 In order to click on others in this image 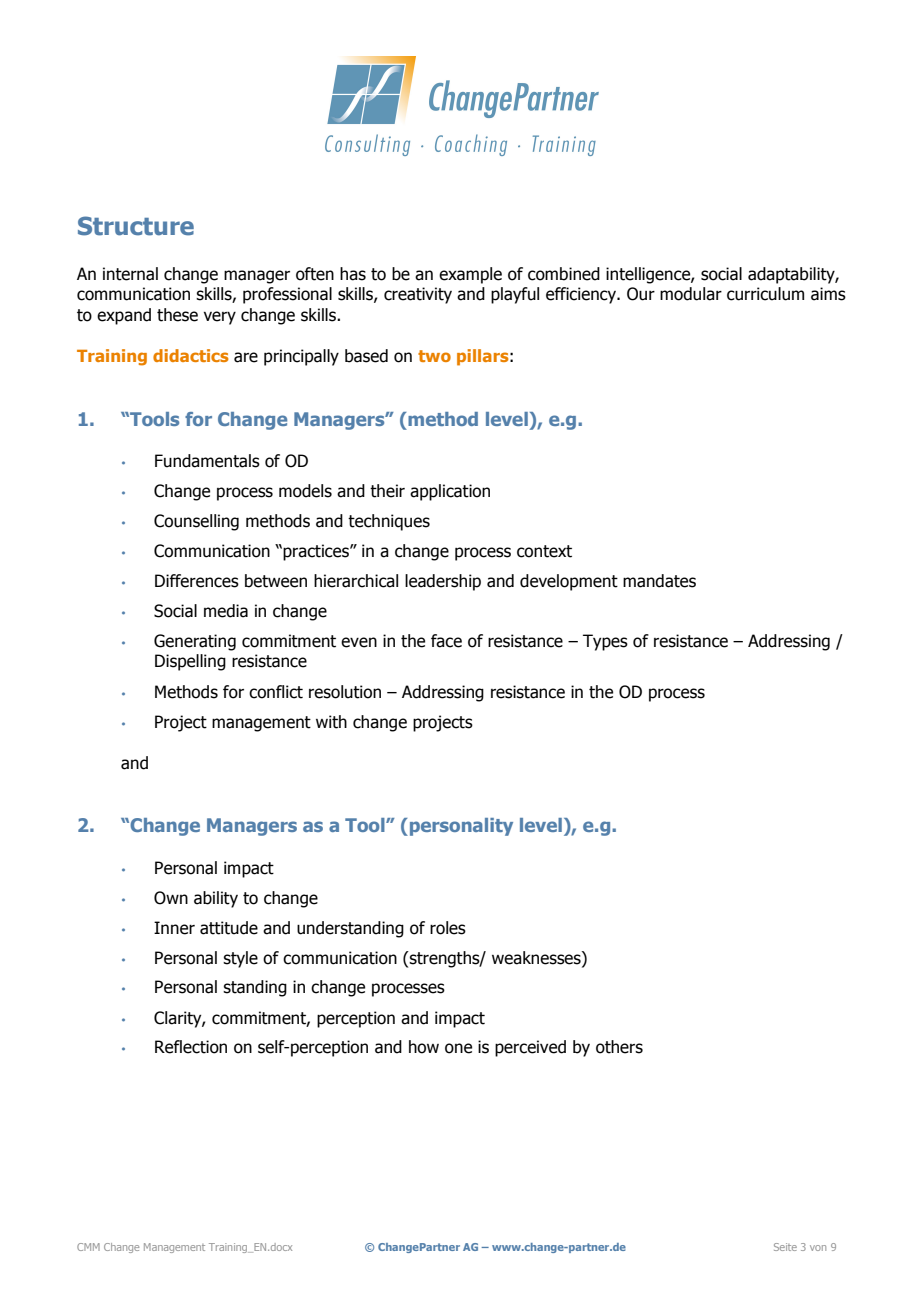, I will do `click(619, 1047)`.
